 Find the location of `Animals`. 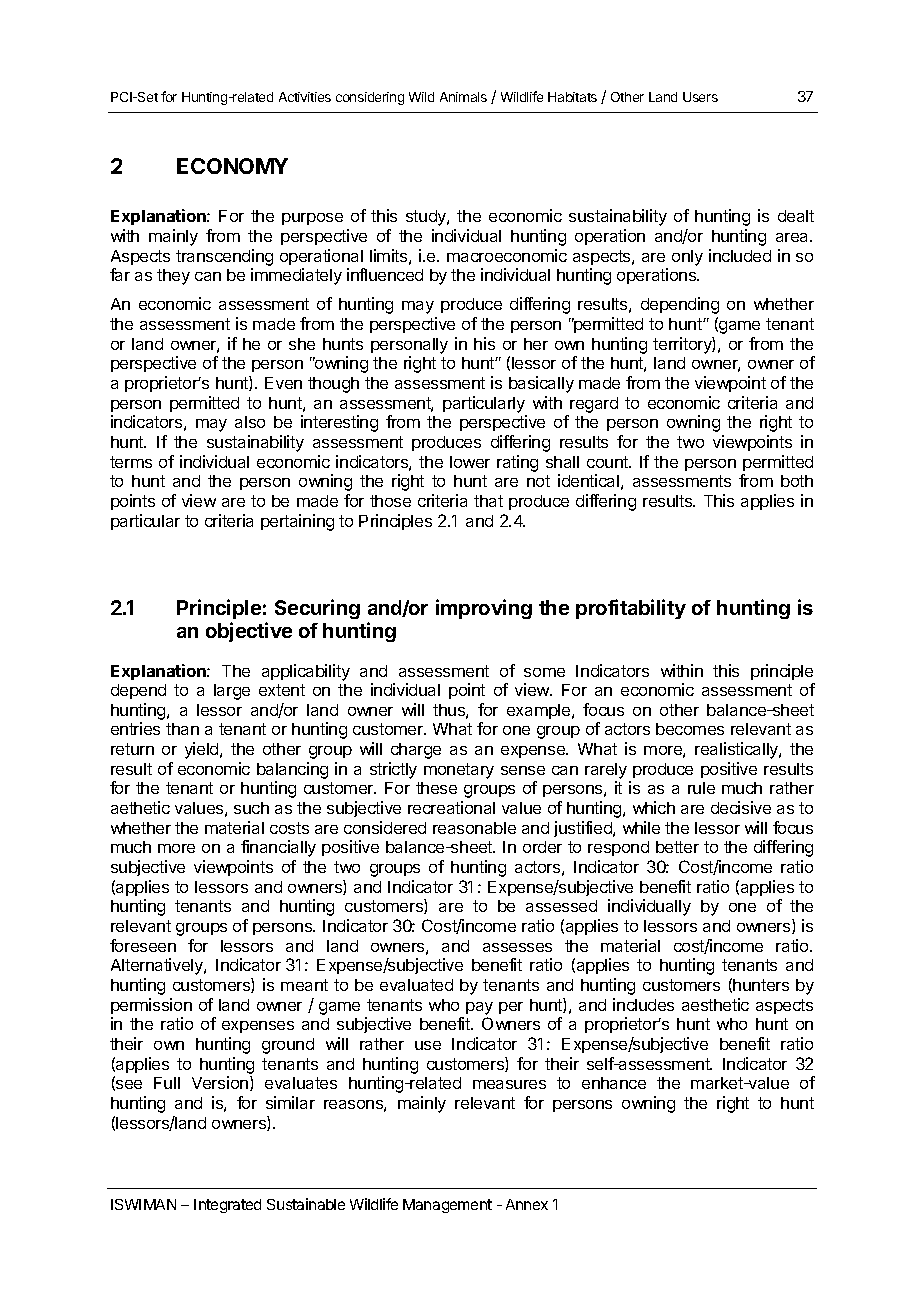

Animals is located at coordinates (463, 97).
